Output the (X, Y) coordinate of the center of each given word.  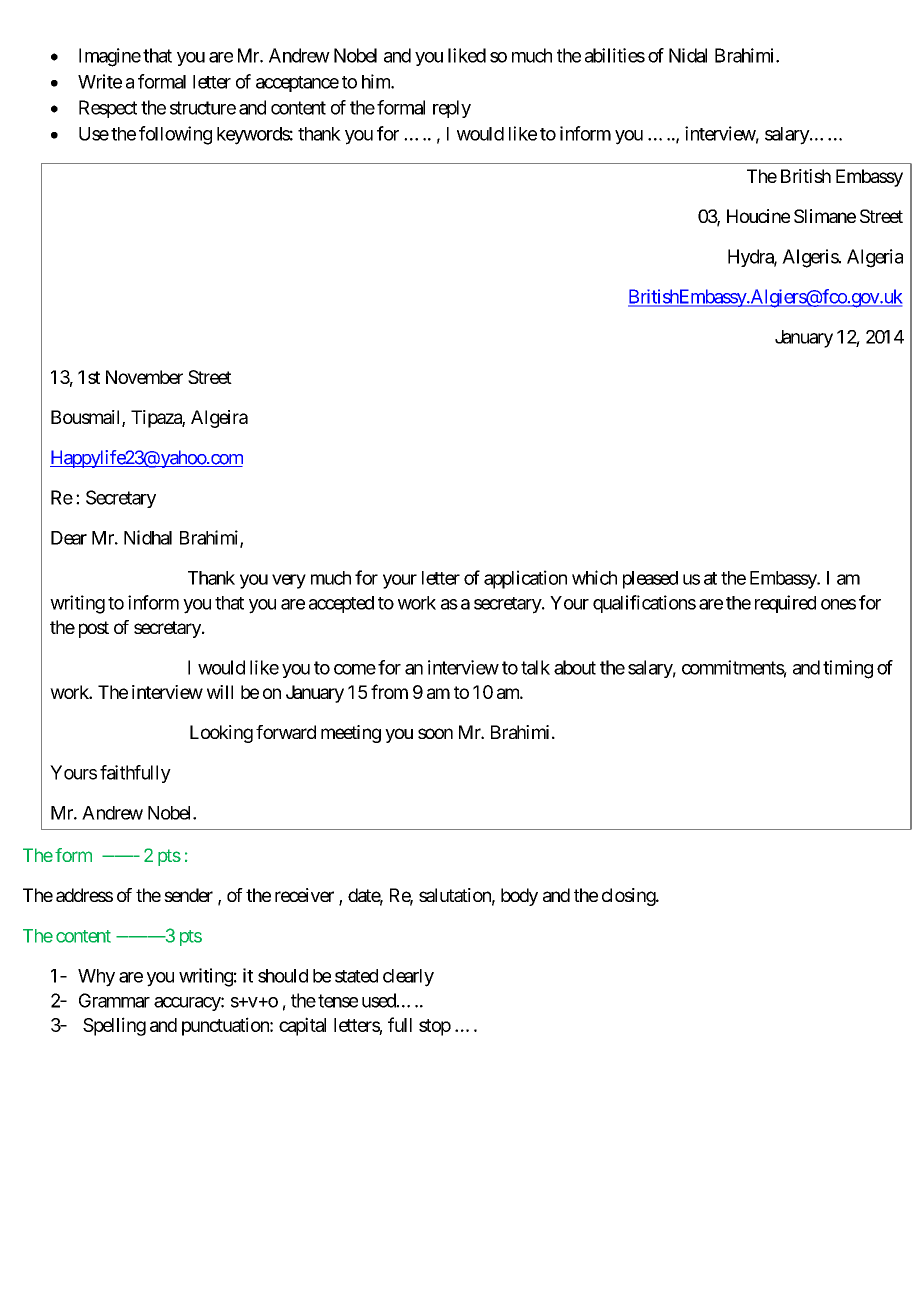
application (525, 579)
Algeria (875, 258)
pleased (650, 580)
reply (452, 109)
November (144, 377)
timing (848, 669)
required (785, 604)
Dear (69, 538)
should (283, 976)
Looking (221, 734)
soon (435, 733)
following (175, 135)
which (594, 577)
